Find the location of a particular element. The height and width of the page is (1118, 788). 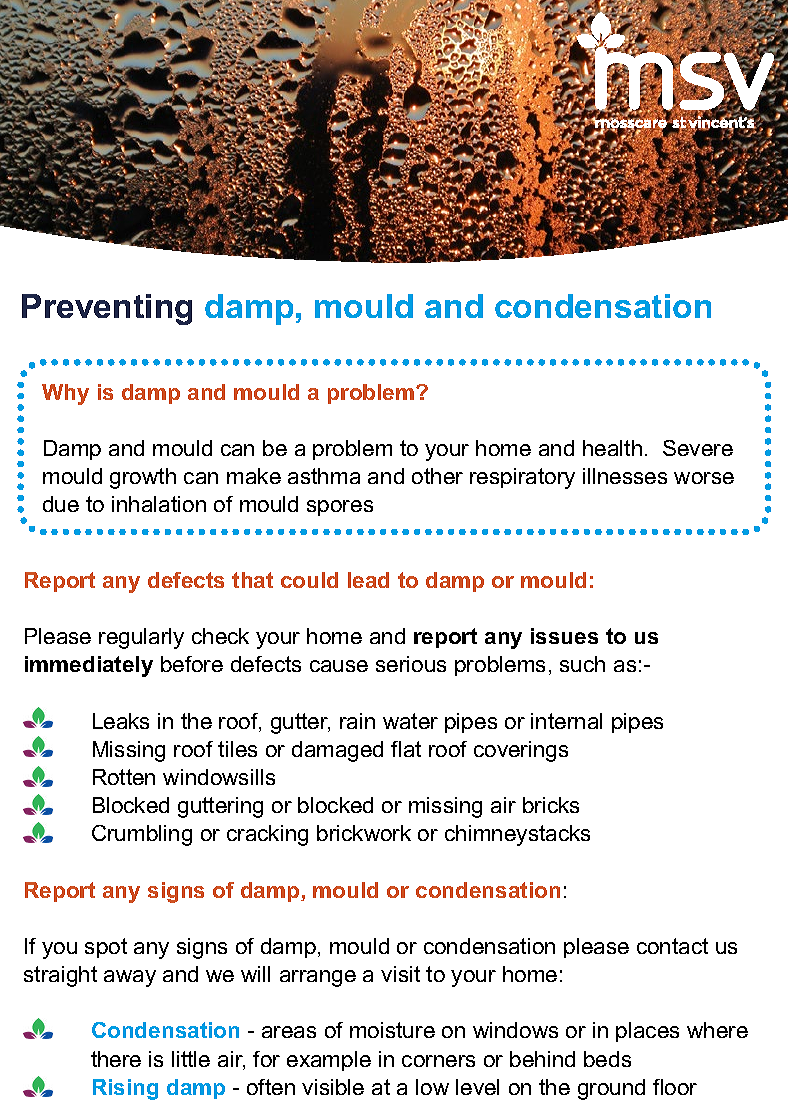

Preventing is located at coordinates (107, 309).
